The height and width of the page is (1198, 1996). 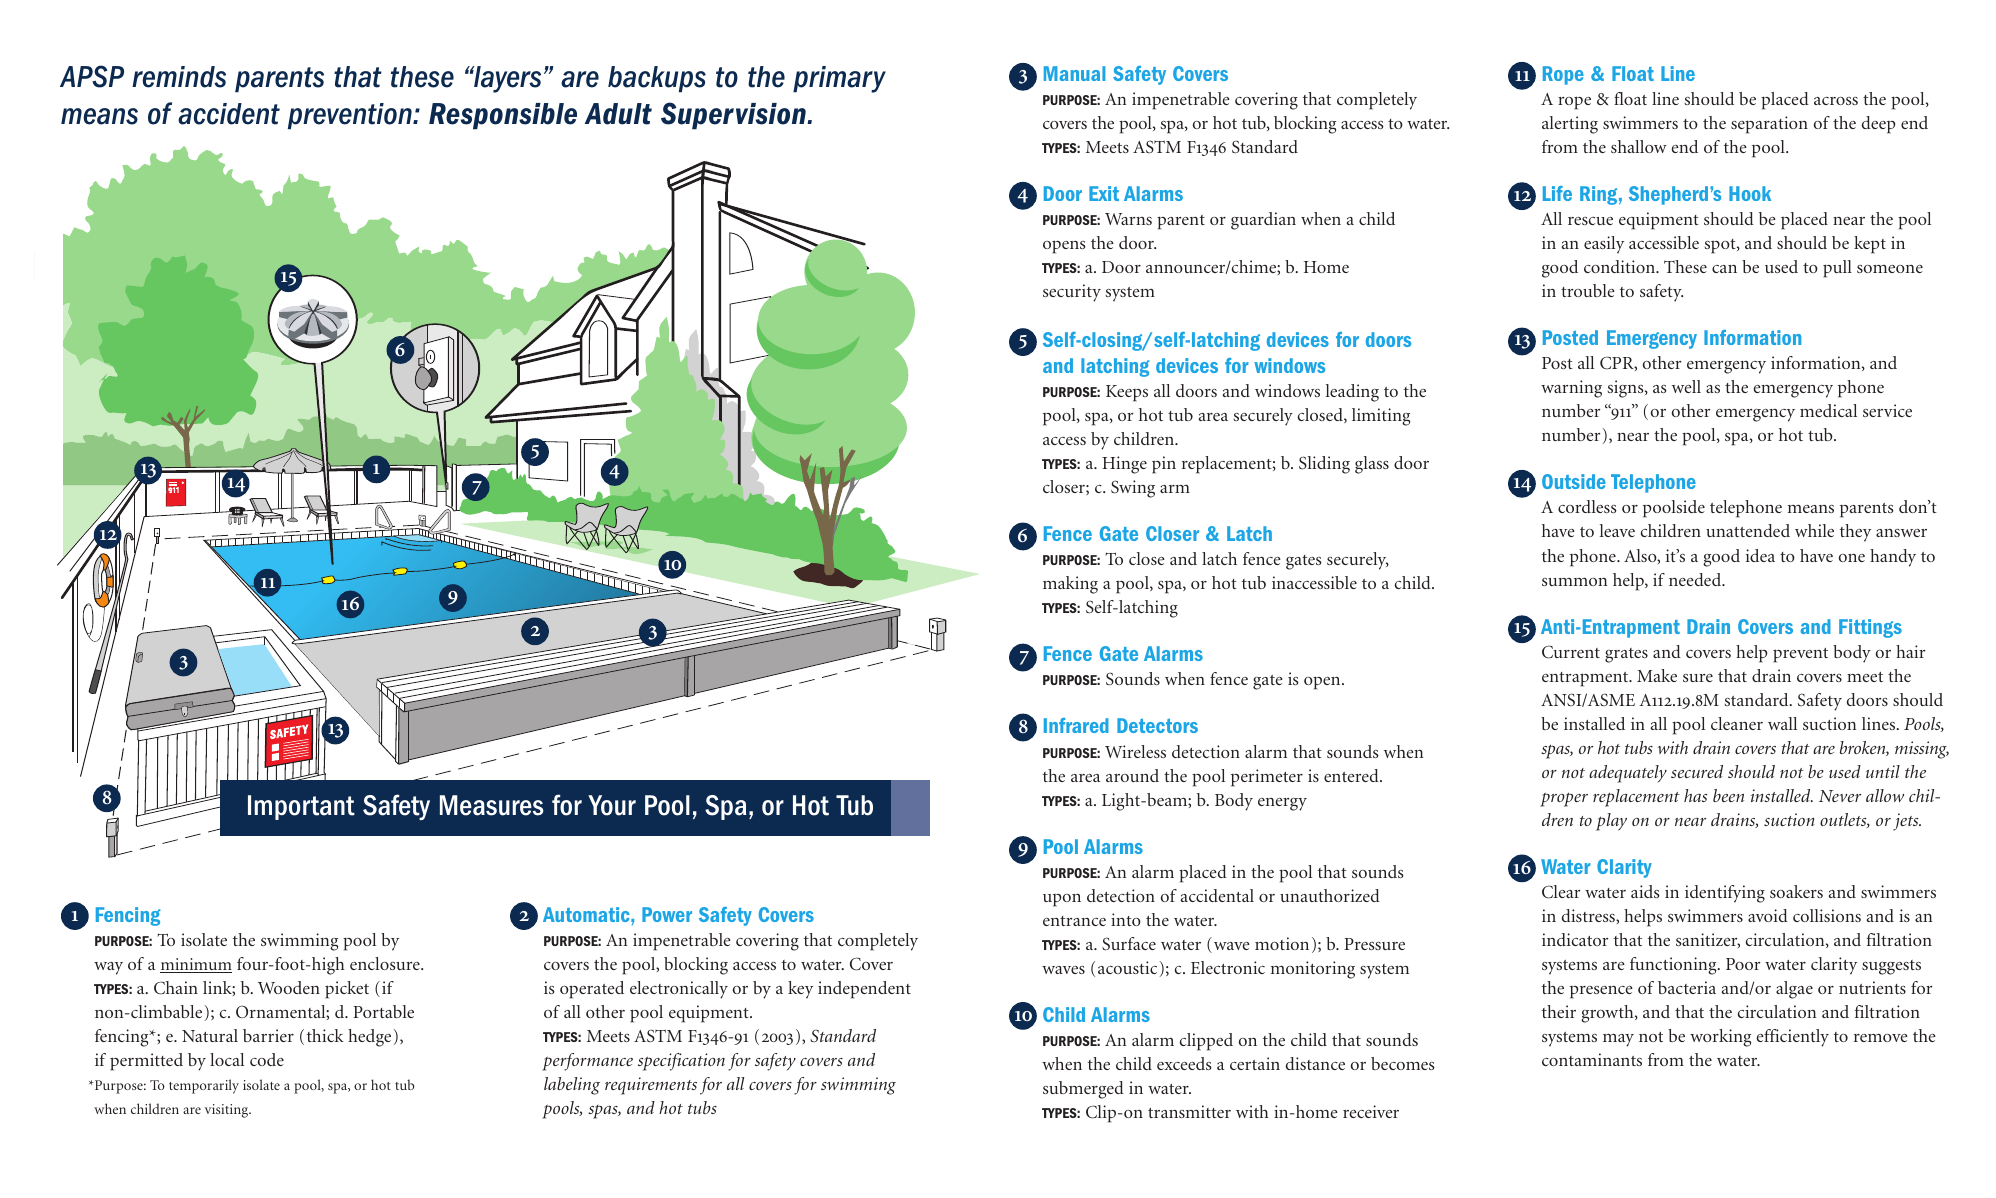 What do you see at coordinates (1127, 393) in the page?
I see `Keeps` at bounding box center [1127, 393].
